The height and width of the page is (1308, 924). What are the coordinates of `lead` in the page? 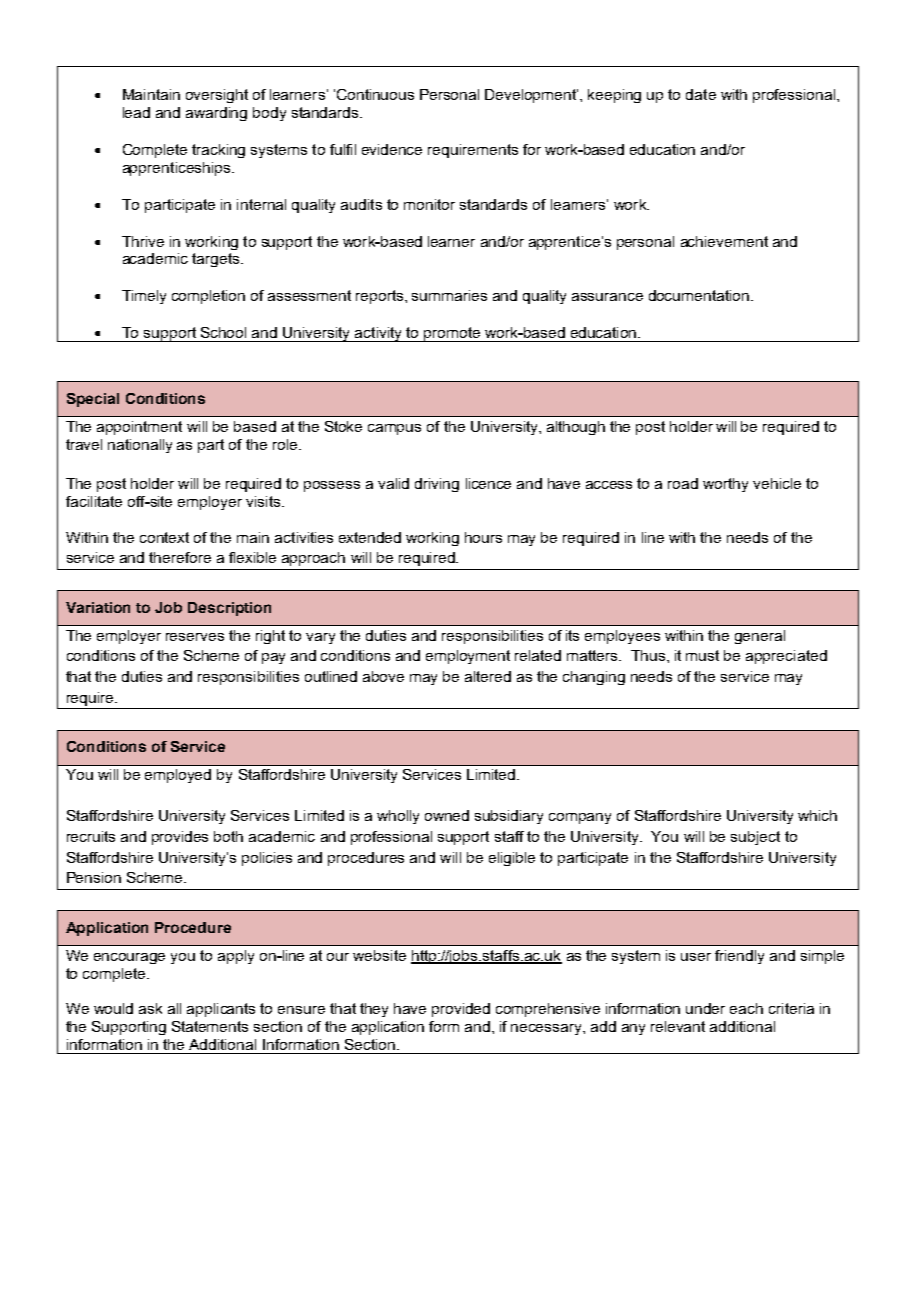 It's located at (136, 112).
